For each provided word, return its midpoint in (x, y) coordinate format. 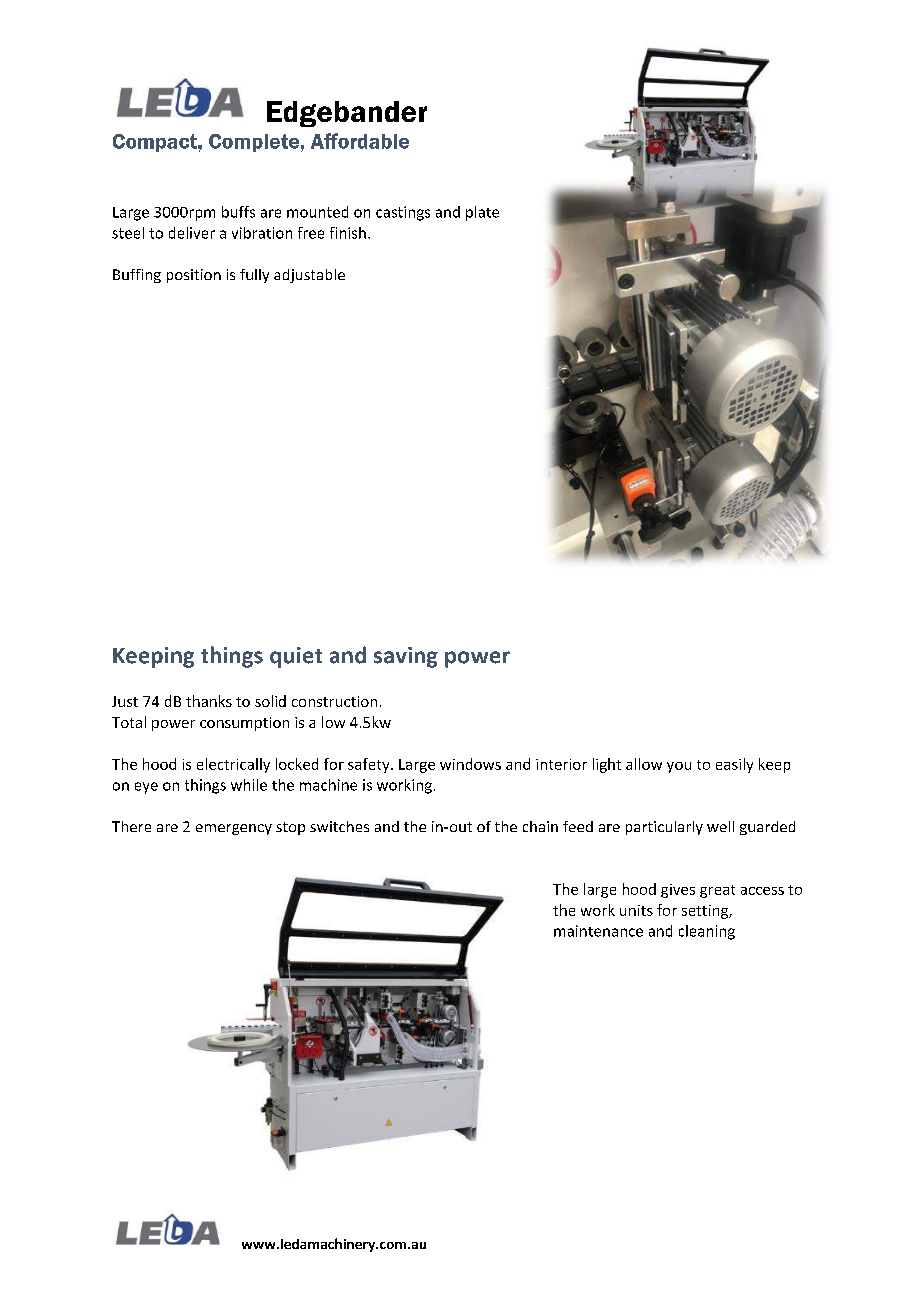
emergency (234, 829)
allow (644, 764)
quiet (296, 657)
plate (482, 213)
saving (406, 657)
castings (403, 213)
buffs (238, 212)
